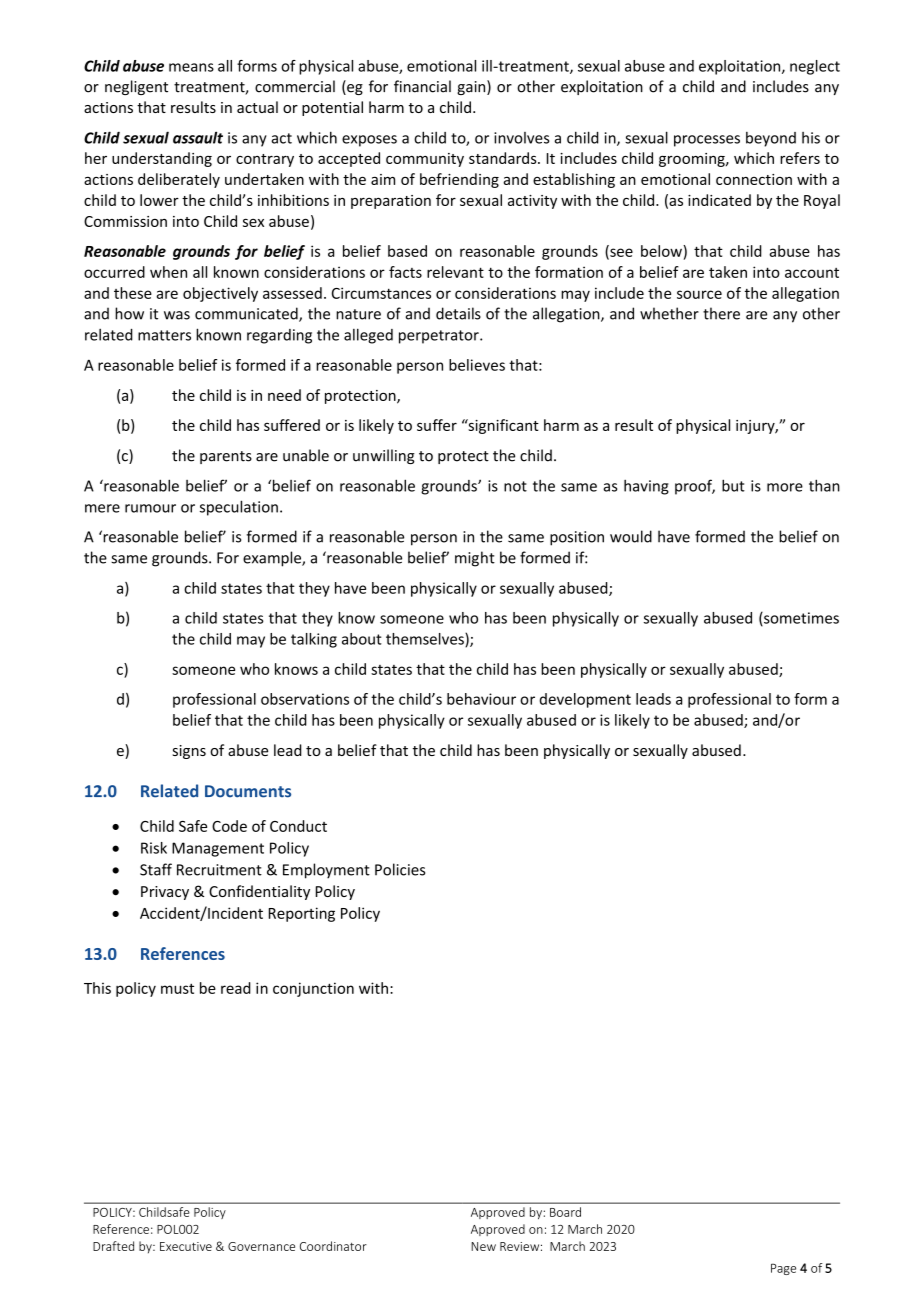  What do you see at coordinates (422, 86) in the screenshot?
I see `financial` at bounding box center [422, 86].
